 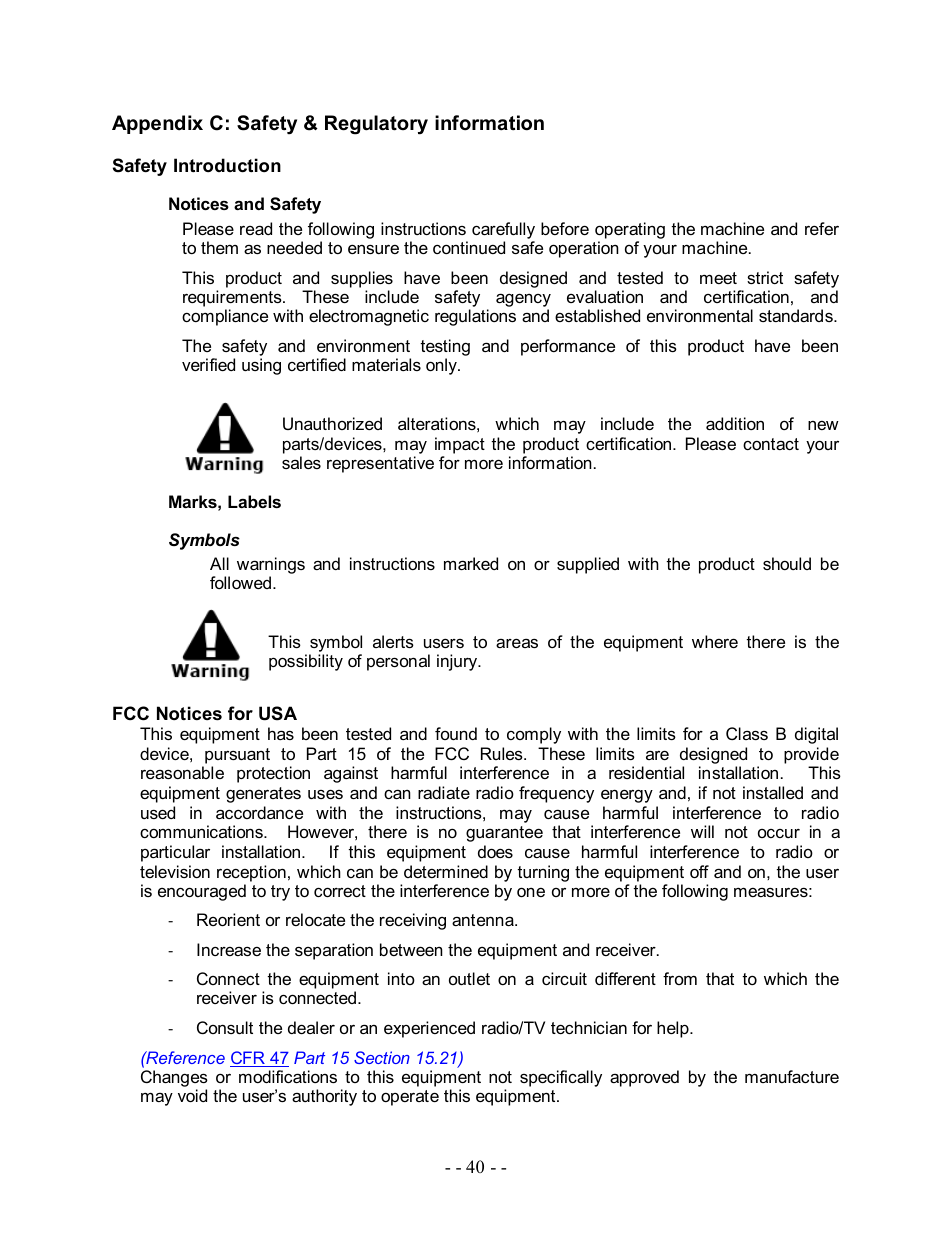 What do you see at coordinates (237, 756) in the screenshot?
I see `pursuant` at bounding box center [237, 756].
